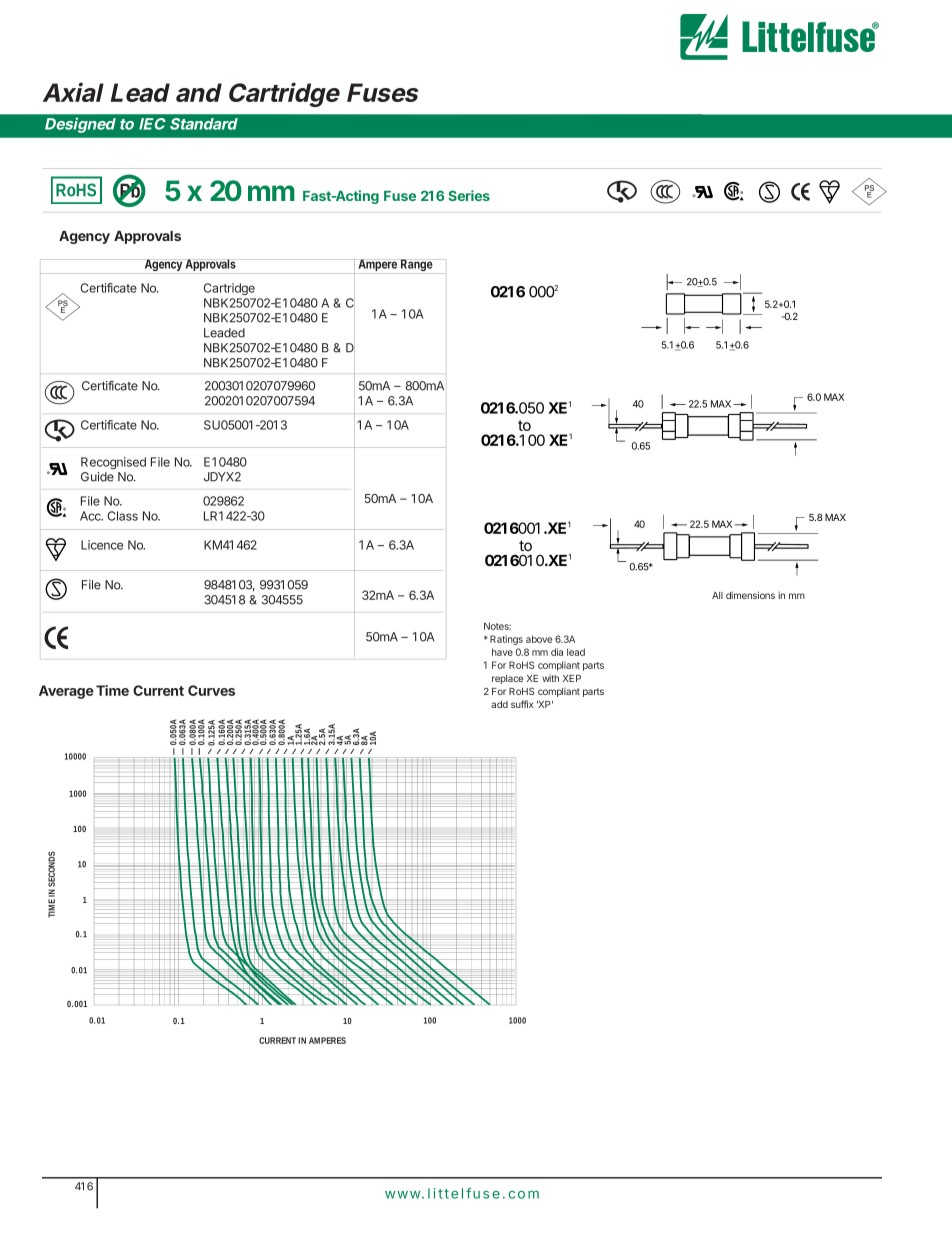 This screenshot has height=1233, width=952. I want to click on Recognised, so click(113, 463).
